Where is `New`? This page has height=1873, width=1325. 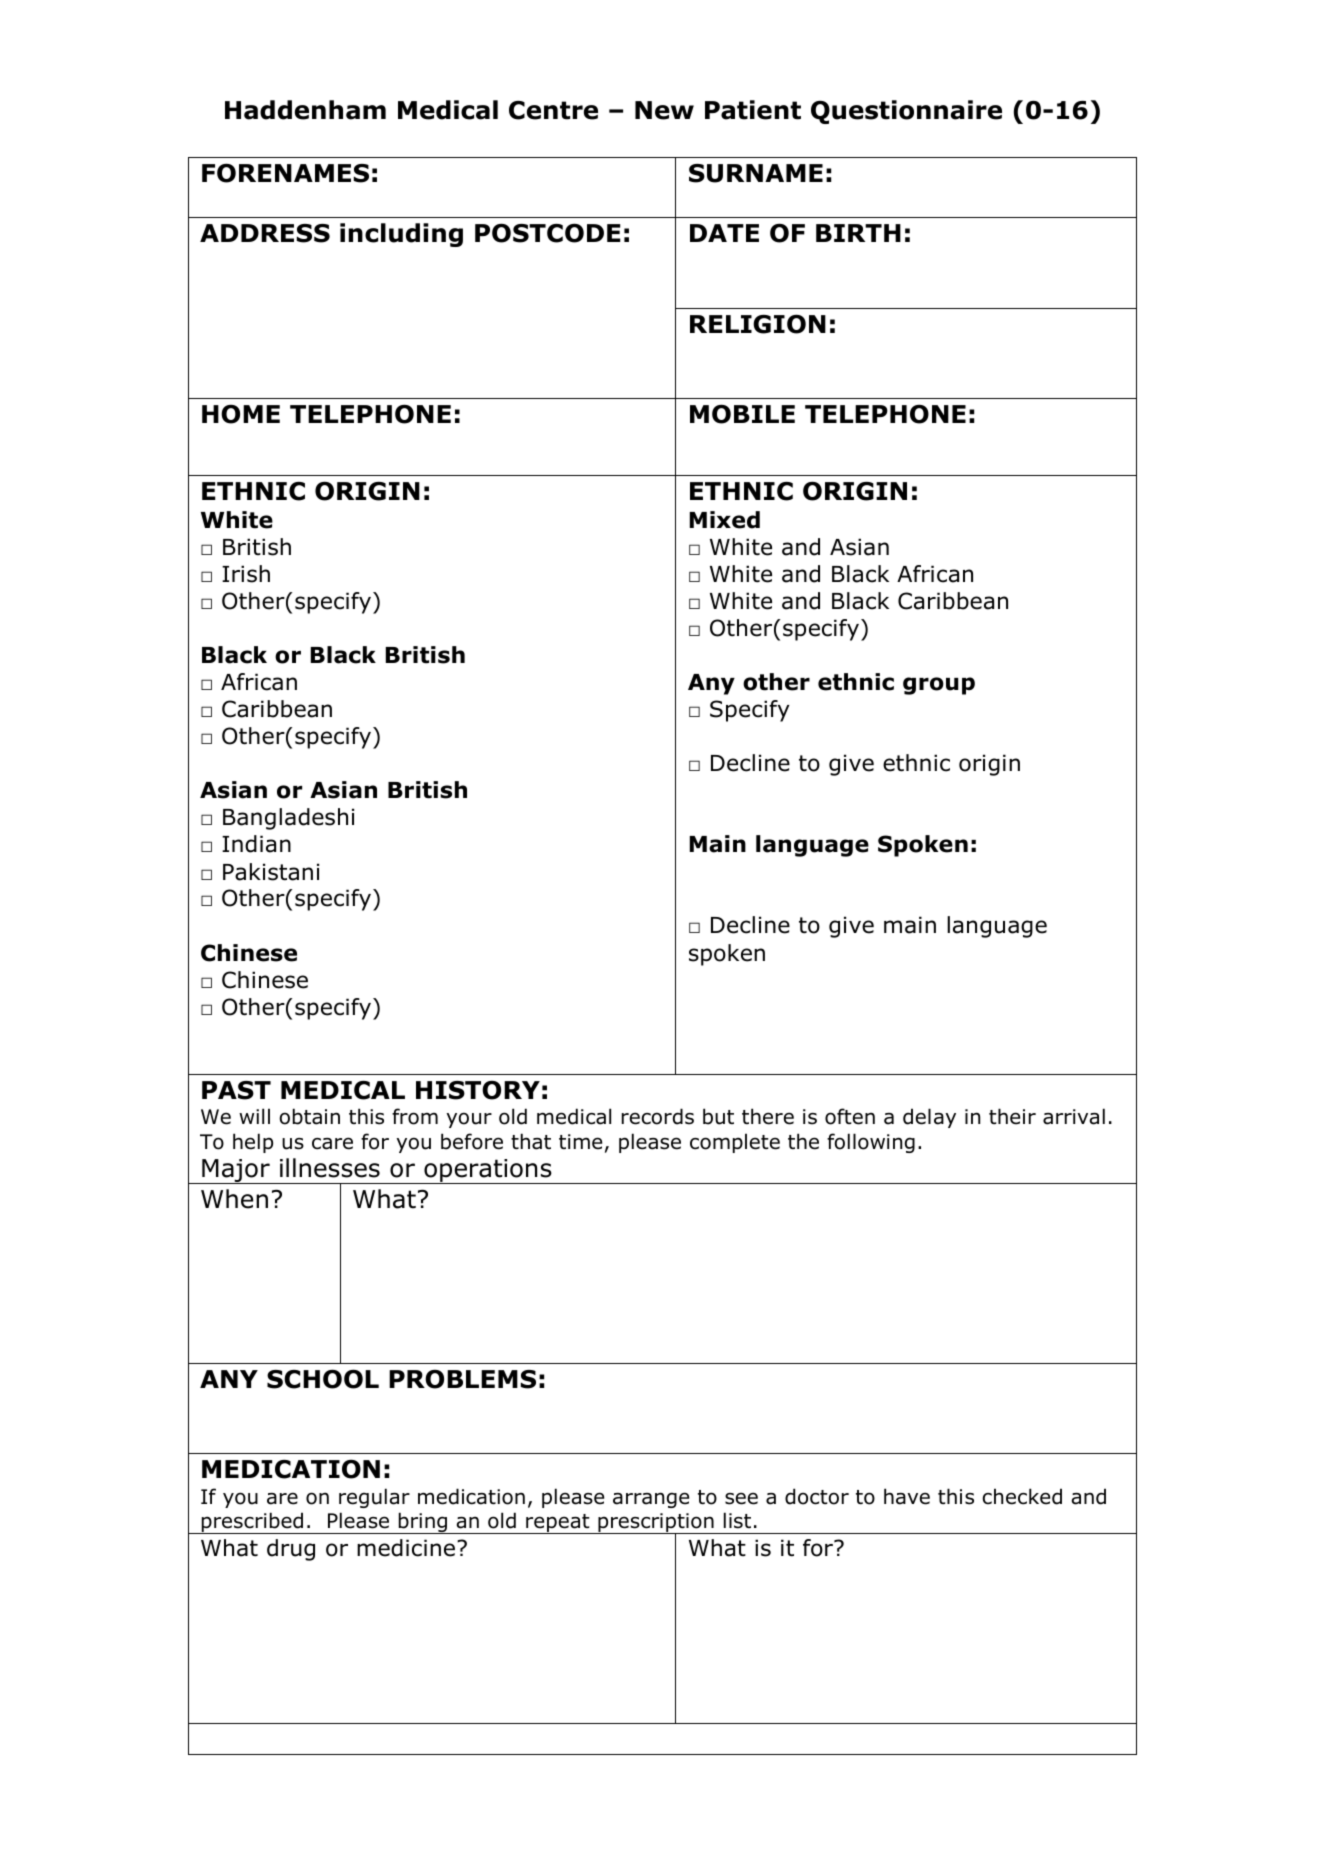
New is located at coordinates (664, 110).
